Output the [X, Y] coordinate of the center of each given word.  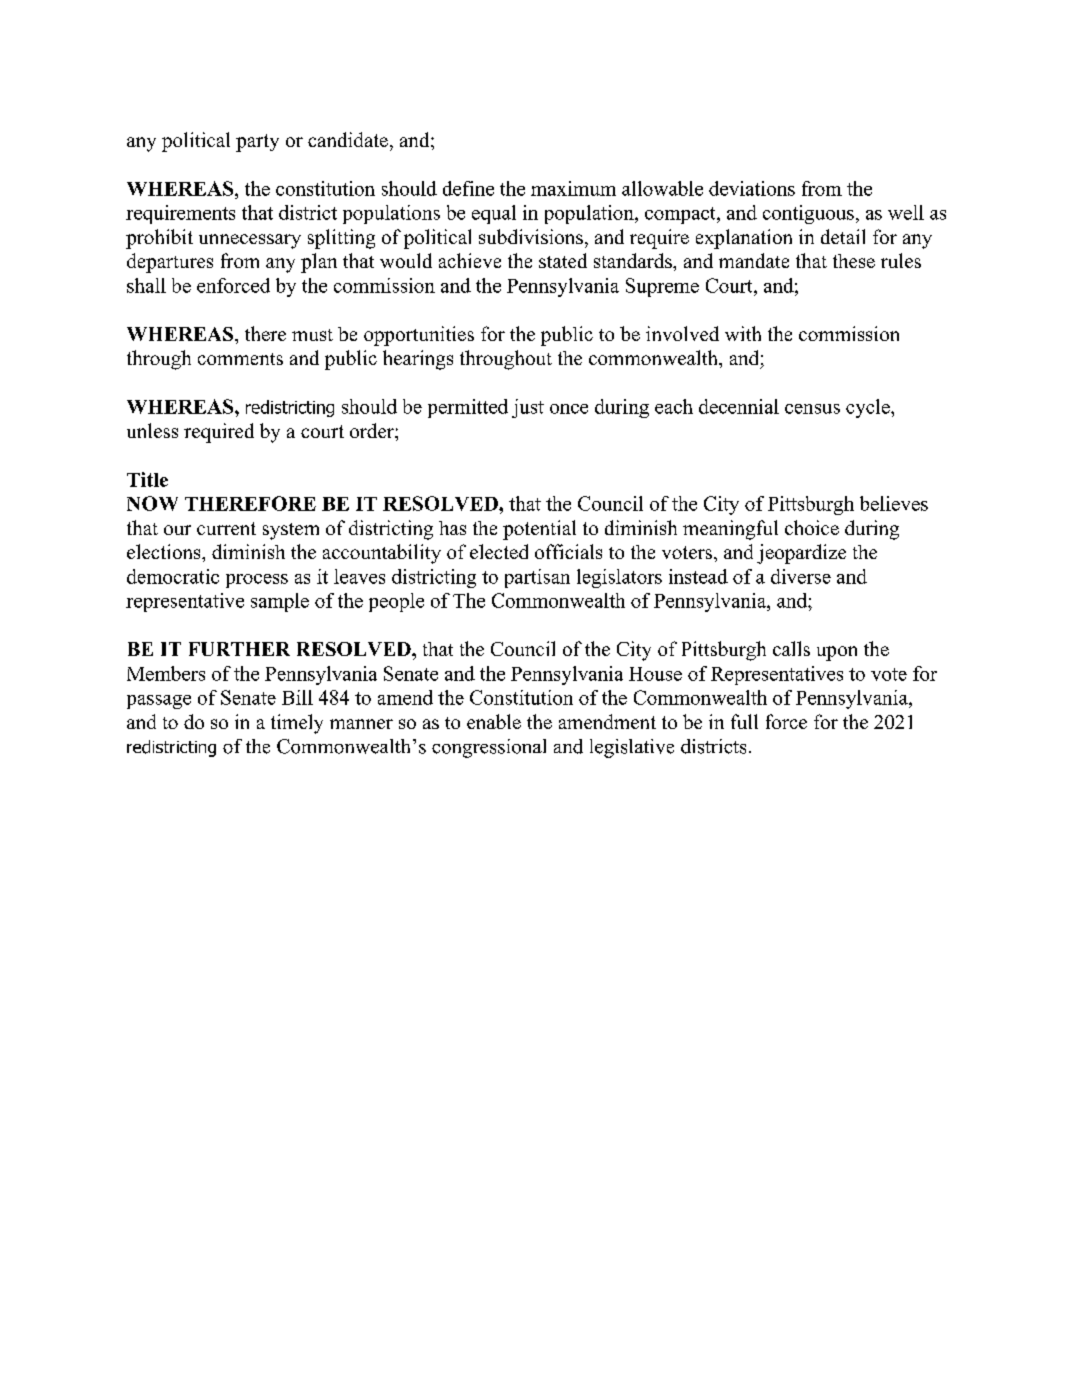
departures [170, 263]
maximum [573, 188]
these [854, 261]
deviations [752, 188]
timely [297, 724]
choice [812, 527]
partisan [537, 578]
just [528, 408]
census [812, 409]
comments [240, 359]
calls [791, 648]
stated [563, 260]
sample [280, 602]
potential [539, 530]
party [257, 143]
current [226, 528]
